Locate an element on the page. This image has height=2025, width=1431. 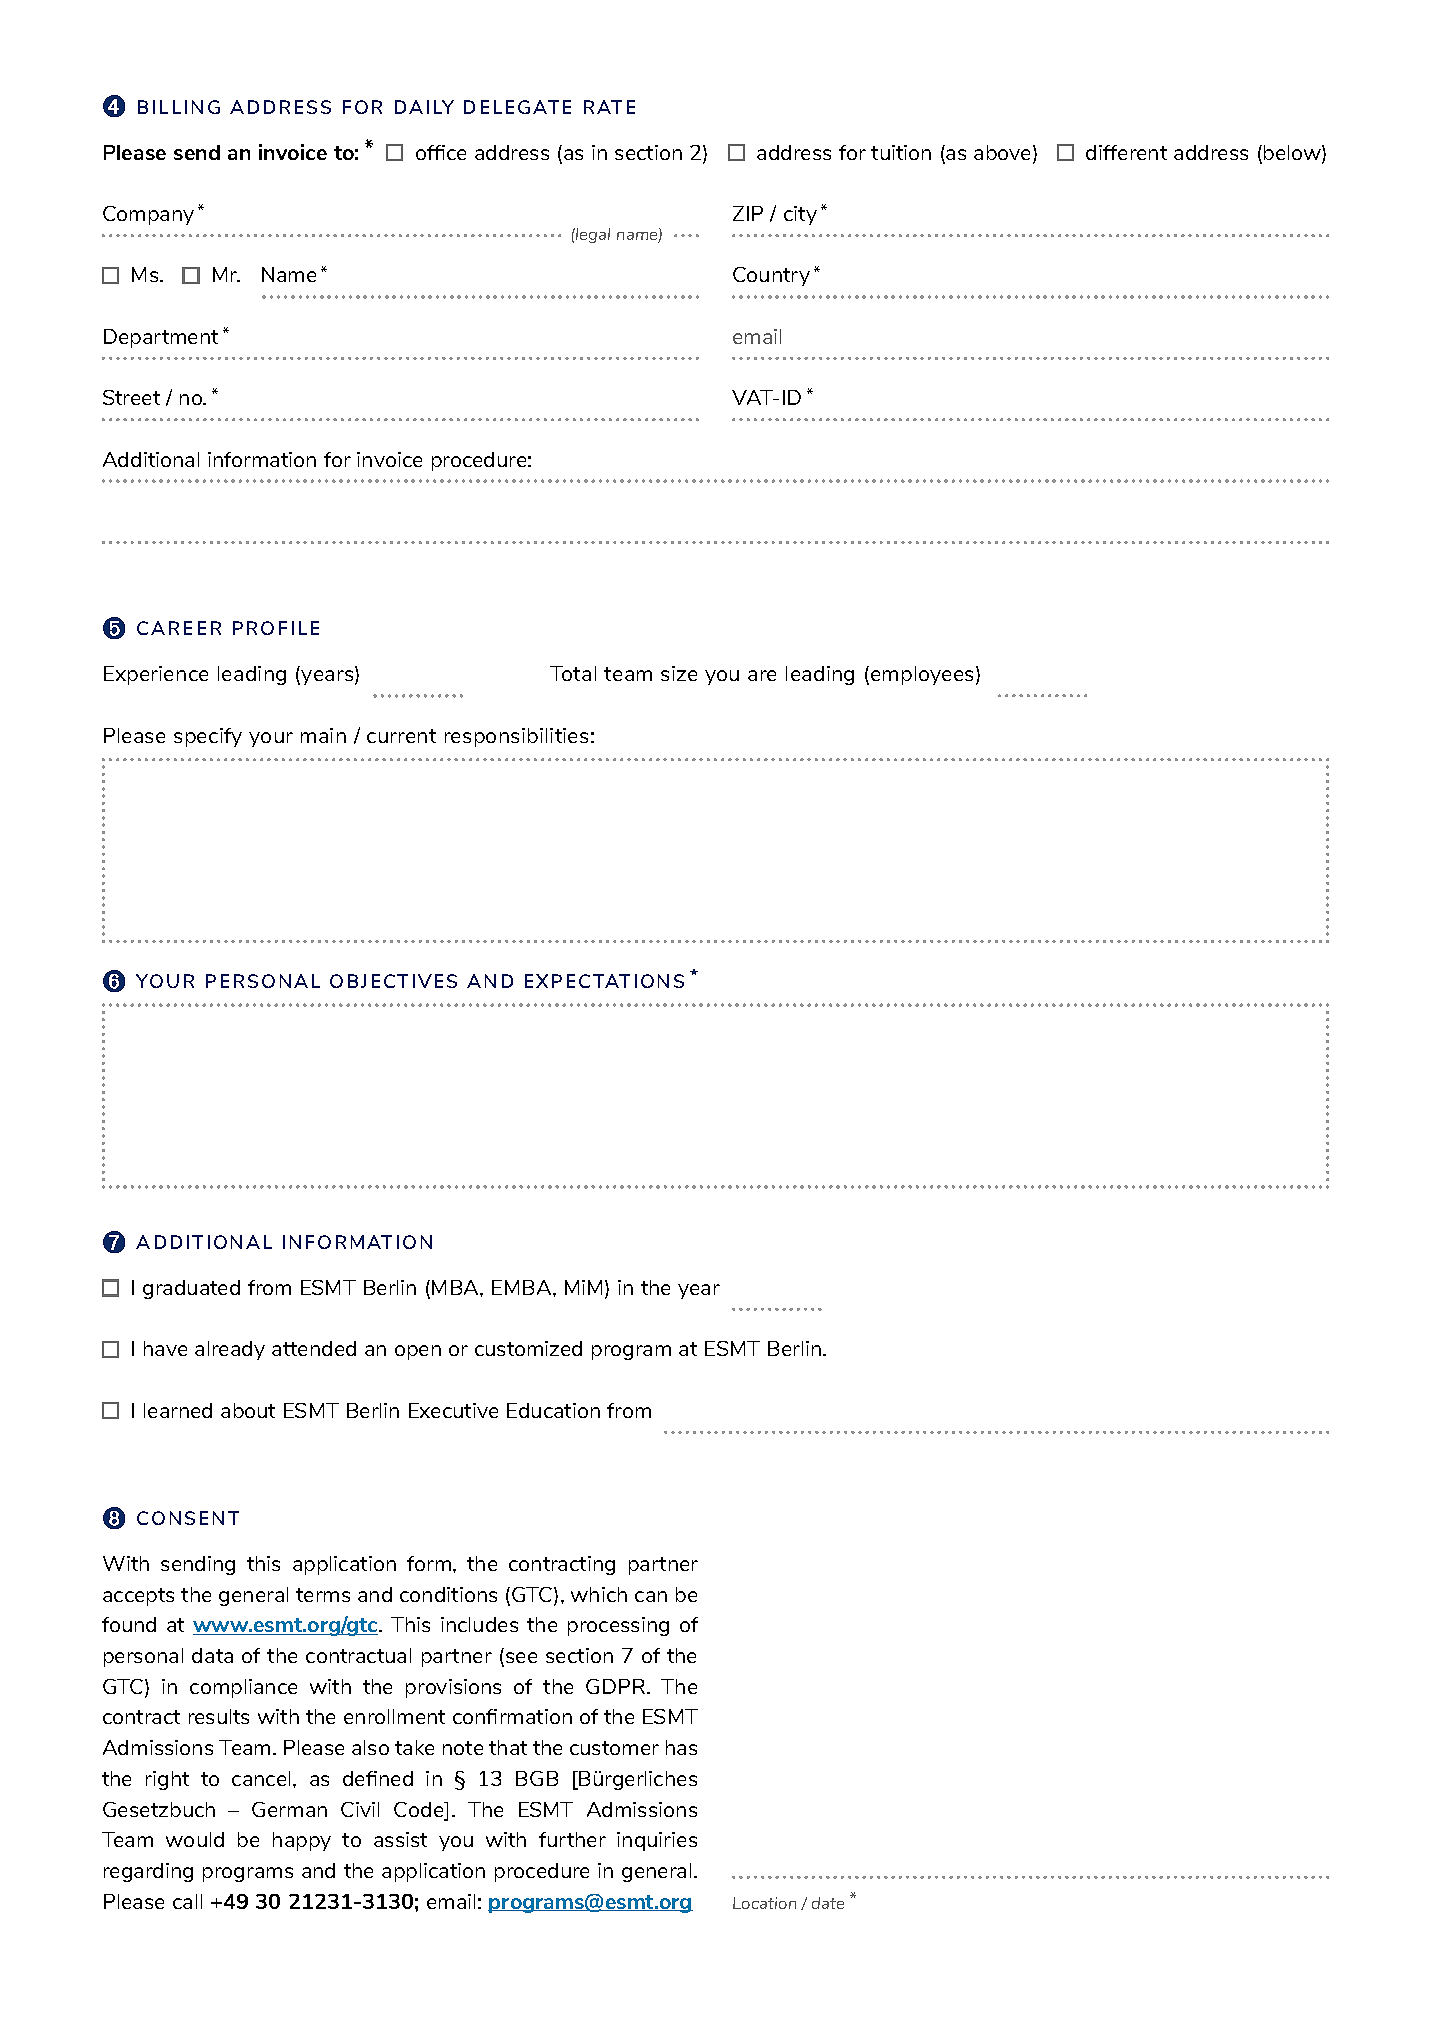
processing is located at coordinates (618, 1626).
